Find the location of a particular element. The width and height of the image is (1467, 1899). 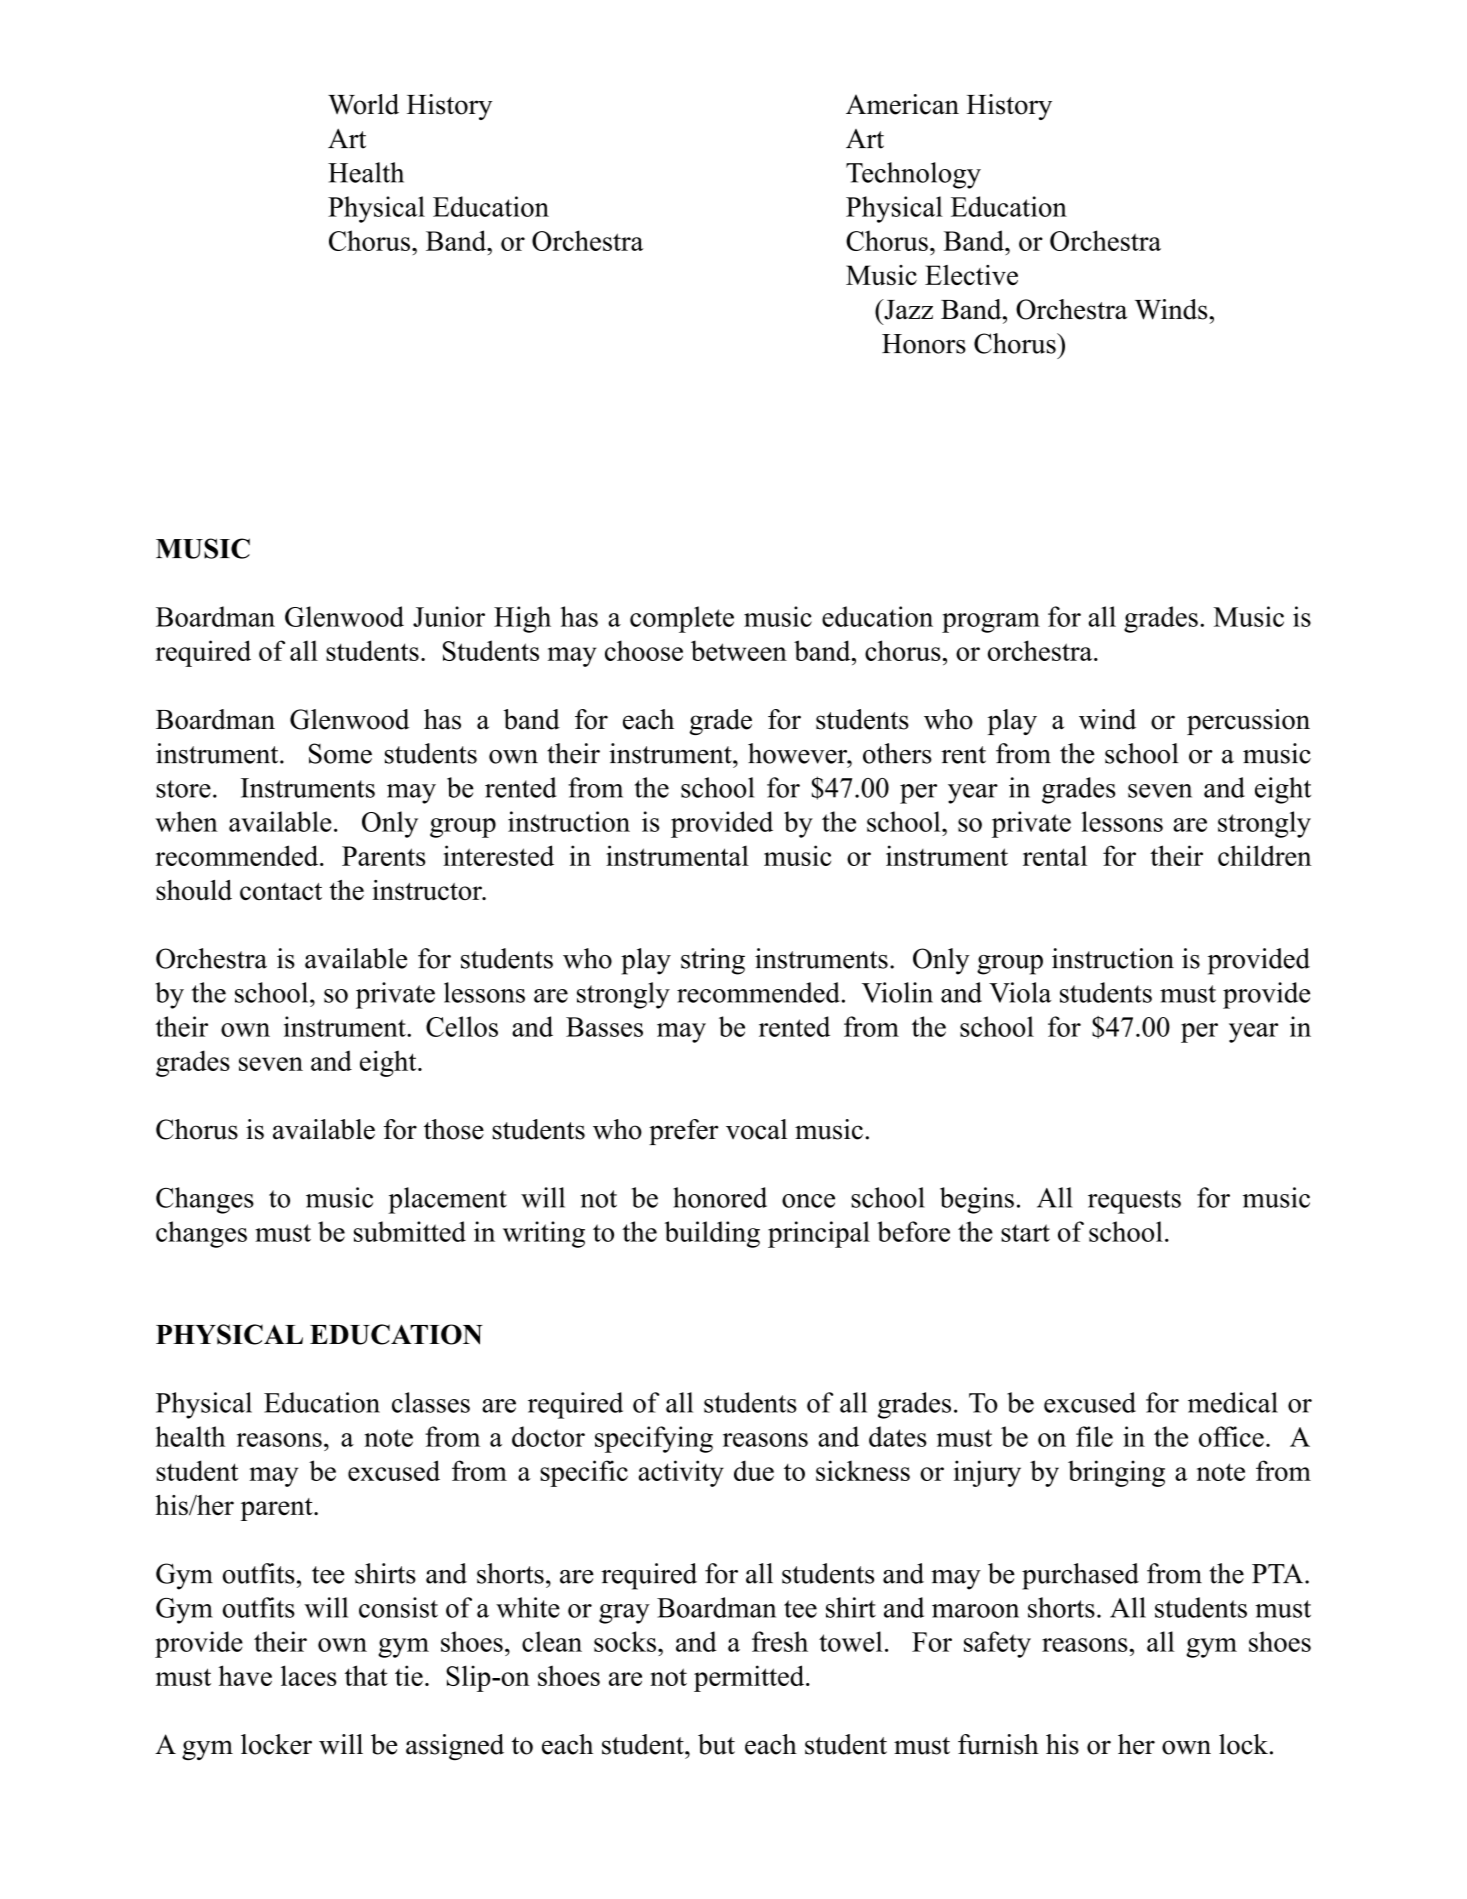

children is located at coordinates (1264, 855).
